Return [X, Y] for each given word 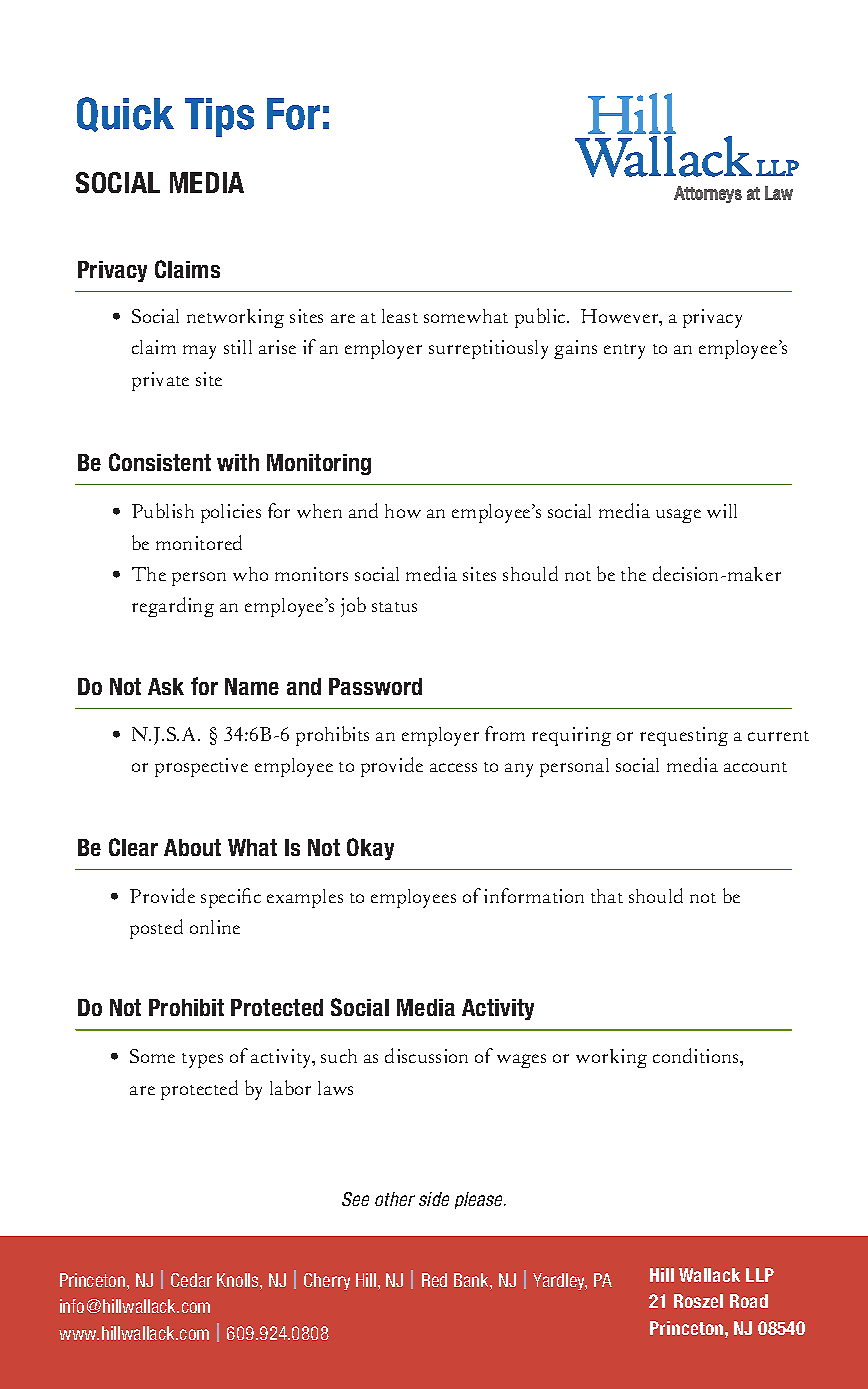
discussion [426, 1055]
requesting [684, 736]
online [215, 927]
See [355, 1199]
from [505, 733]
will [722, 511]
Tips [219, 117]
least [400, 316]
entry [624, 351]
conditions [697, 1055]
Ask [166, 686]
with [238, 462]
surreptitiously [488, 349]
